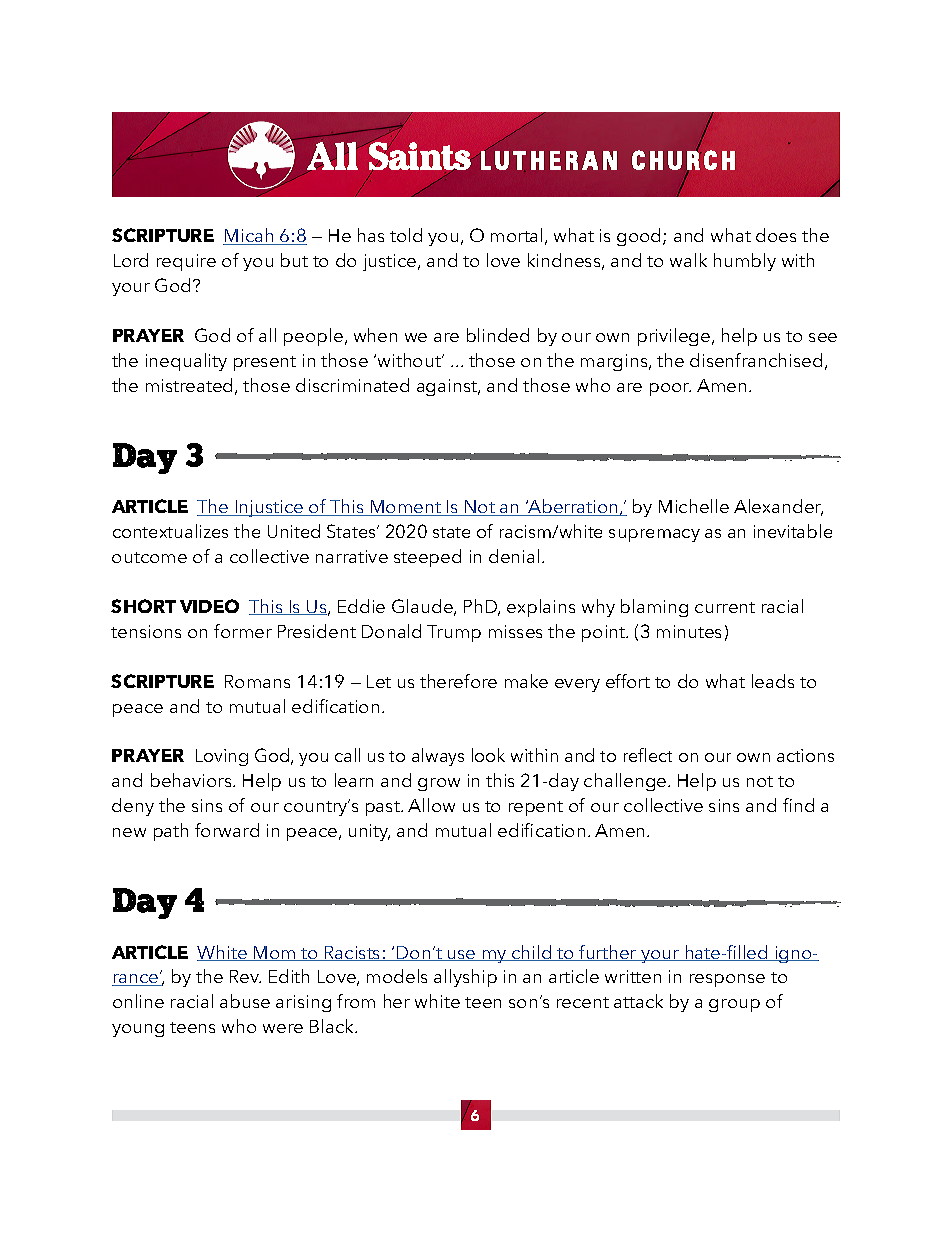 The width and height of the page is (952, 1233). What do you see at coordinates (186, 262) in the page?
I see `require` at bounding box center [186, 262].
